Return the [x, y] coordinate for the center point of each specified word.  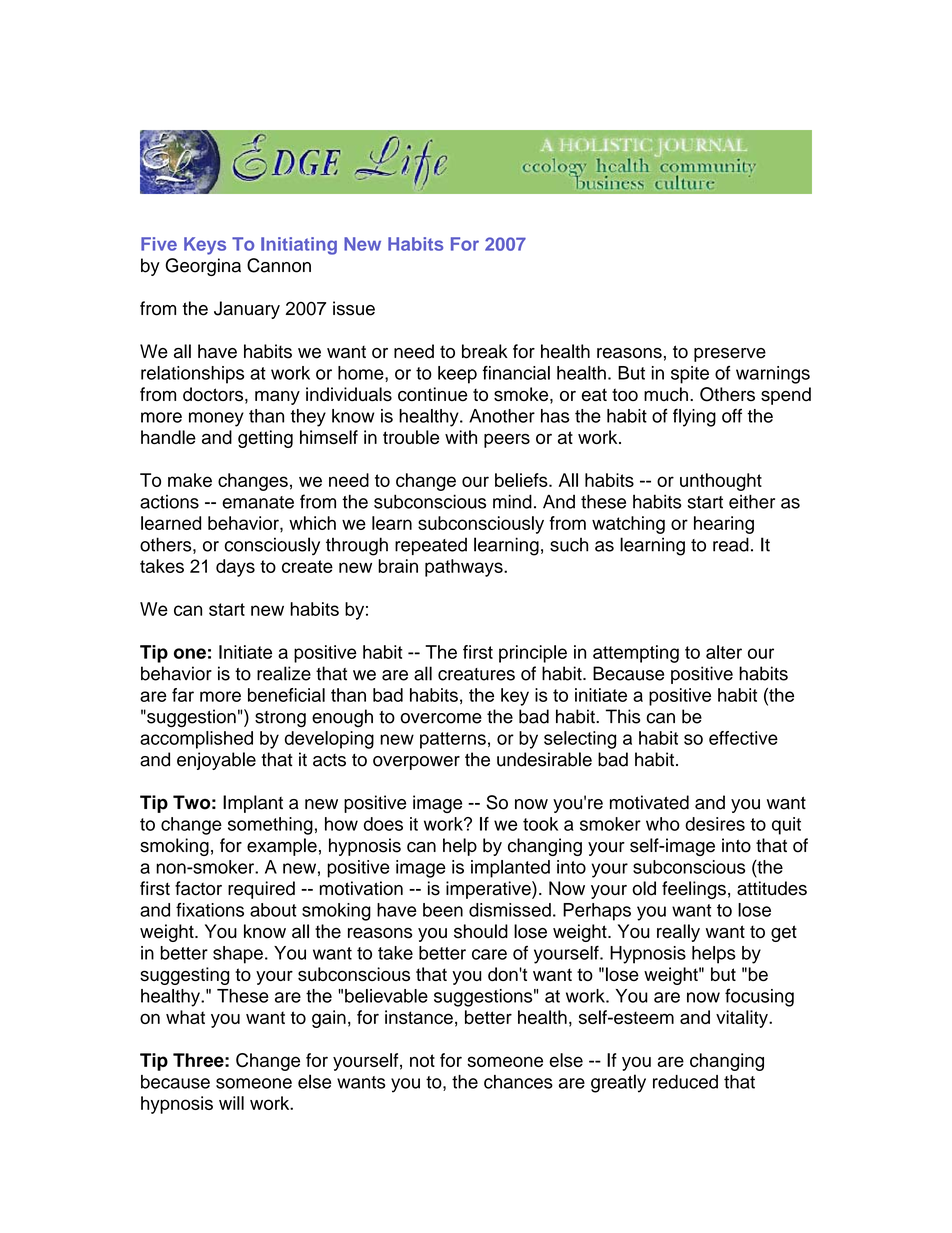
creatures [476, 674]
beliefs [522, 480]
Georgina [203, 267]
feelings [694, 890]
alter [724, 652]
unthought [721, 482]
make [190, 480]
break [485, 351]
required [261, 890]
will [231, 1103]
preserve [730, 355]
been [443, 910]
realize [284, 673]
